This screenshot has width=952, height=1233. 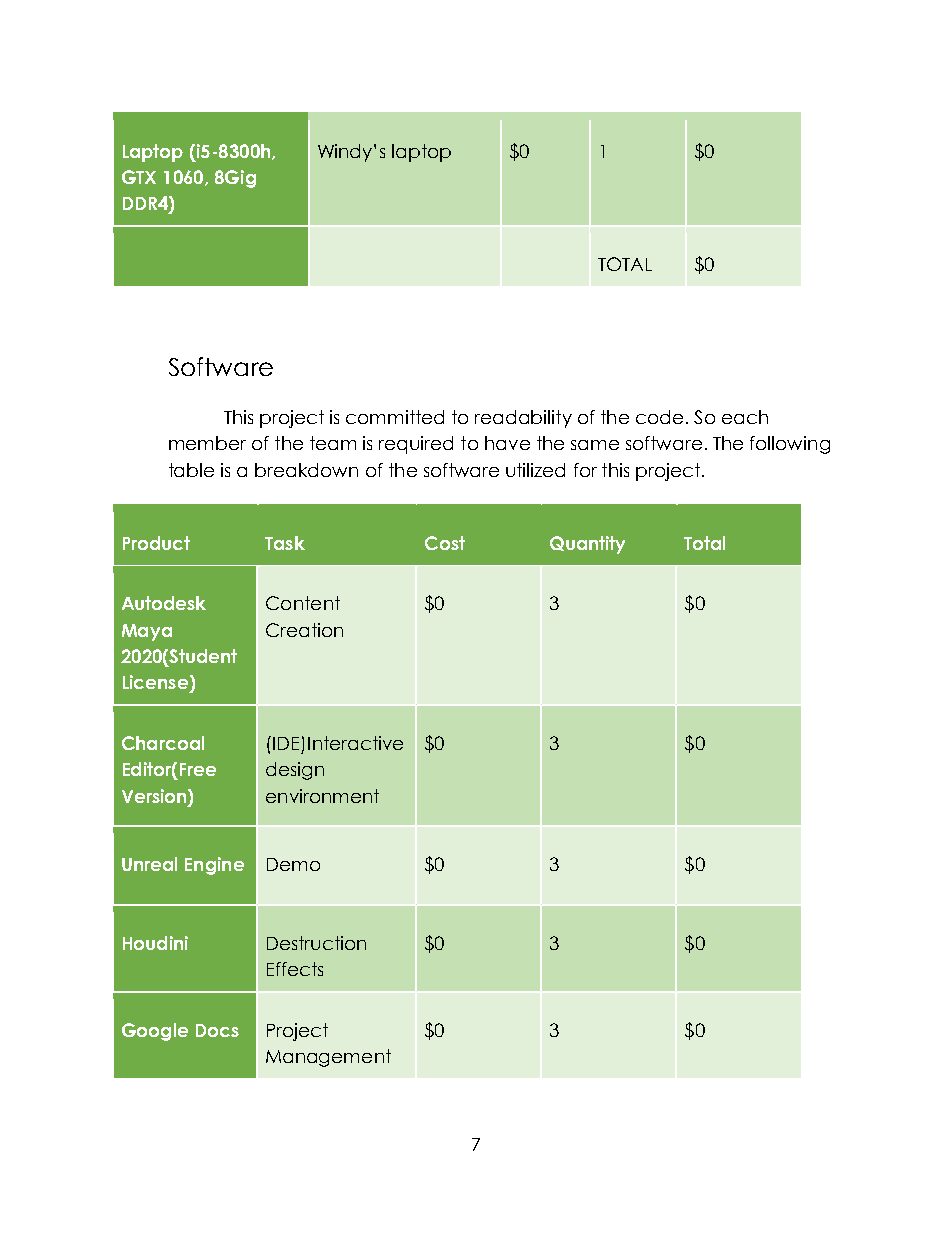 What do you see at coordinates (139, 177) in the screenshot?
I see `GTX` at bounding box center [139, 177].
